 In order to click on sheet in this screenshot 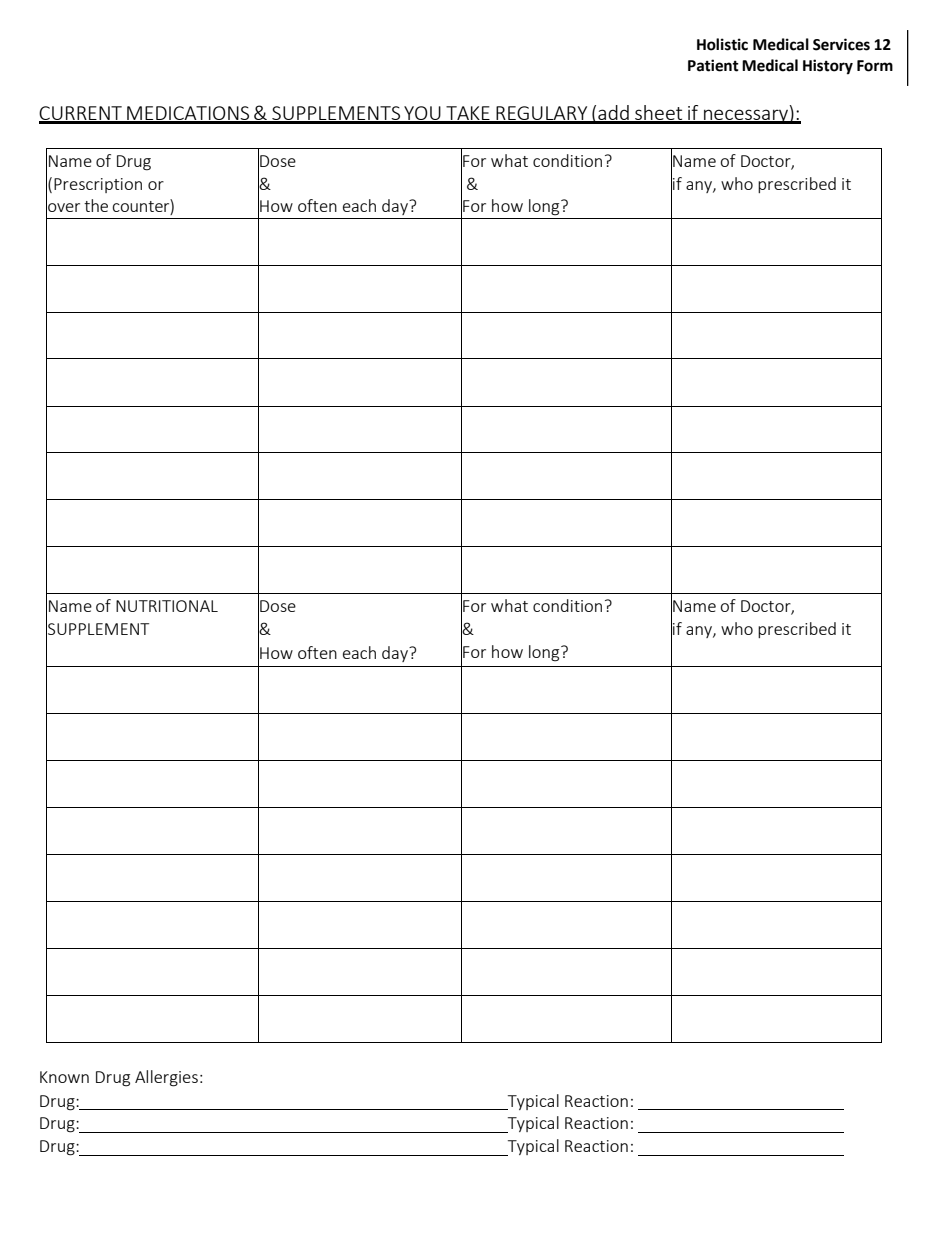, I will do `click(659, 114)`.
